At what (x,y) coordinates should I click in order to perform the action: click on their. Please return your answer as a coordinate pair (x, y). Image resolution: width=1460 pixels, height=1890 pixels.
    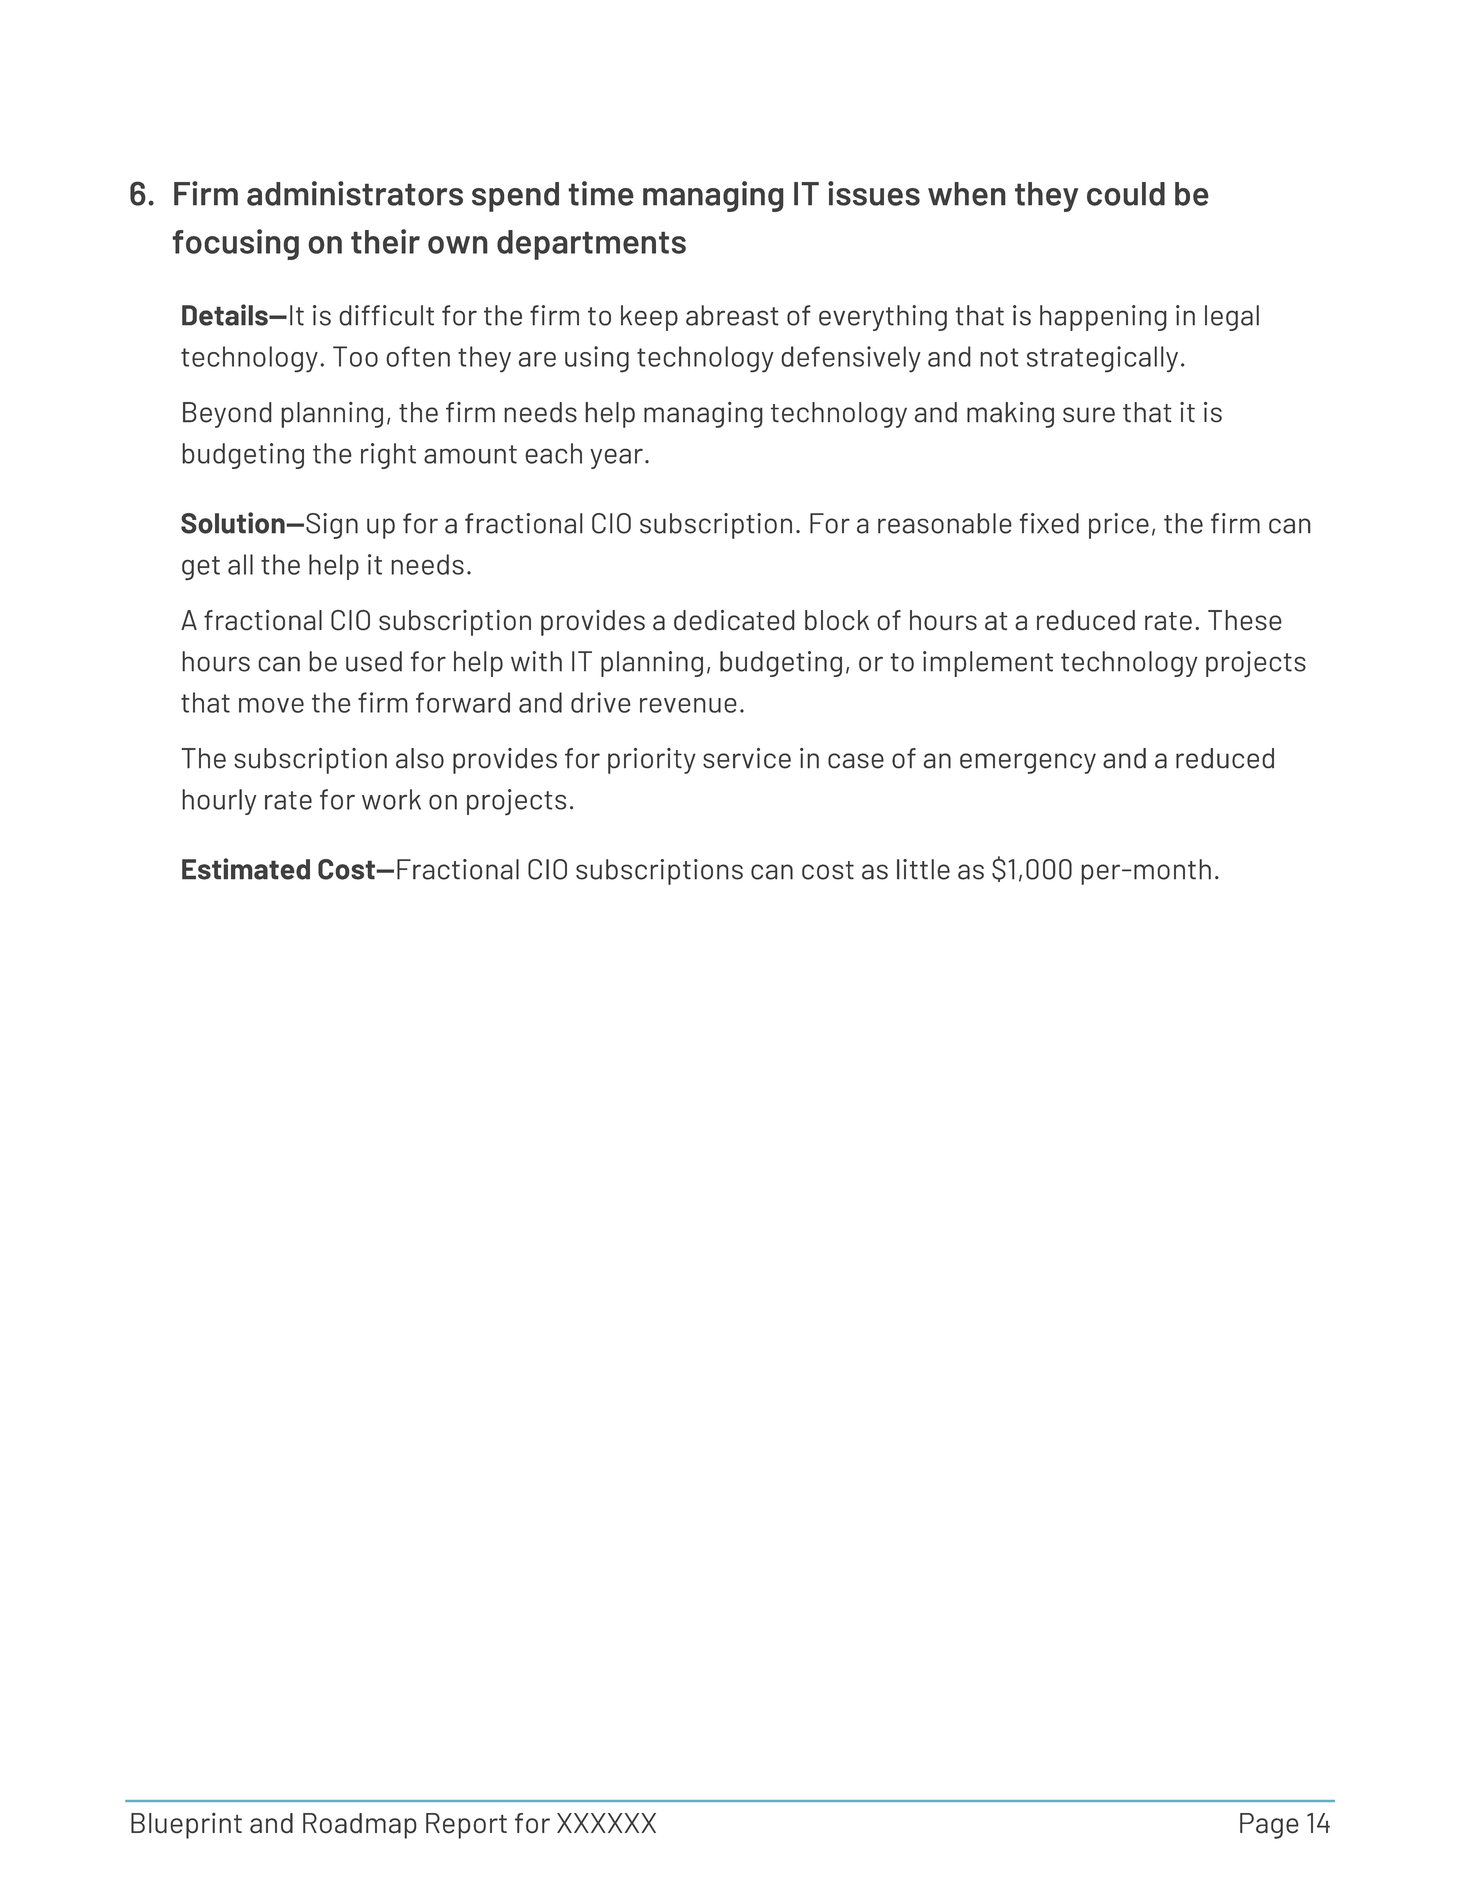
    Looking at the image, I should click on (385, 241).
